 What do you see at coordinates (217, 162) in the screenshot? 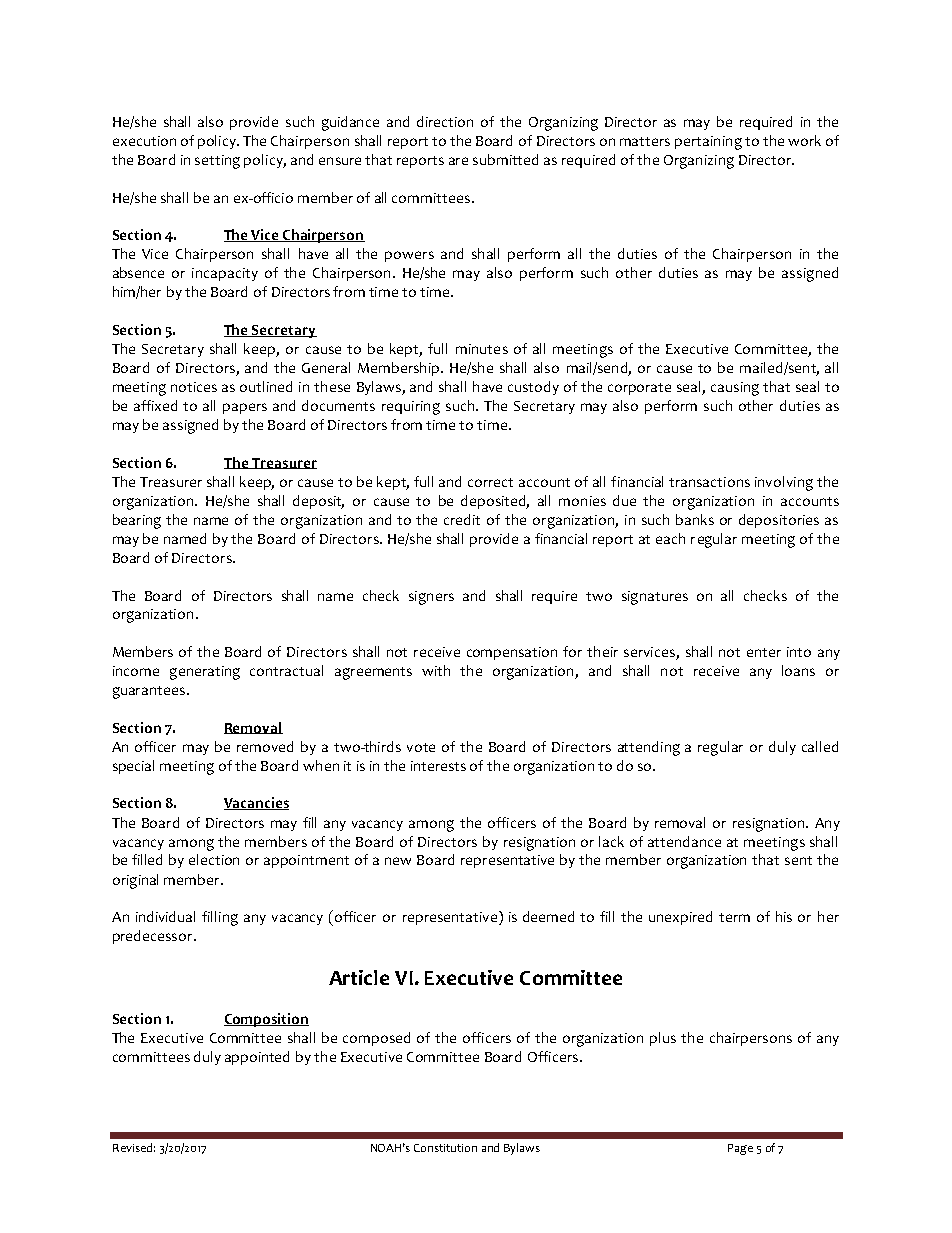
I see `setting` at bounding box center [217, 162].
